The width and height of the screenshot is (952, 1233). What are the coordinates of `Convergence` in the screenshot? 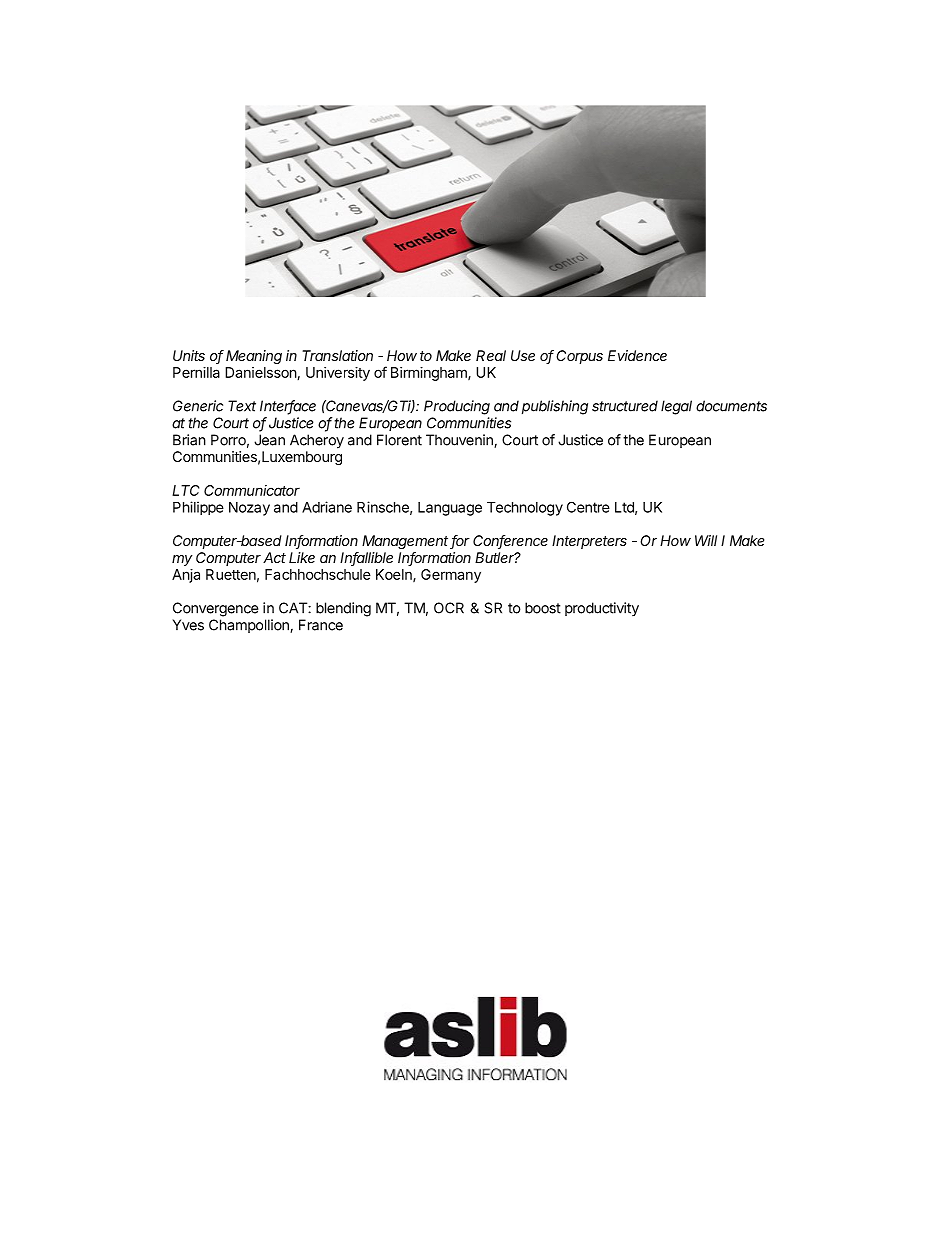 It's located at (216, 609).
